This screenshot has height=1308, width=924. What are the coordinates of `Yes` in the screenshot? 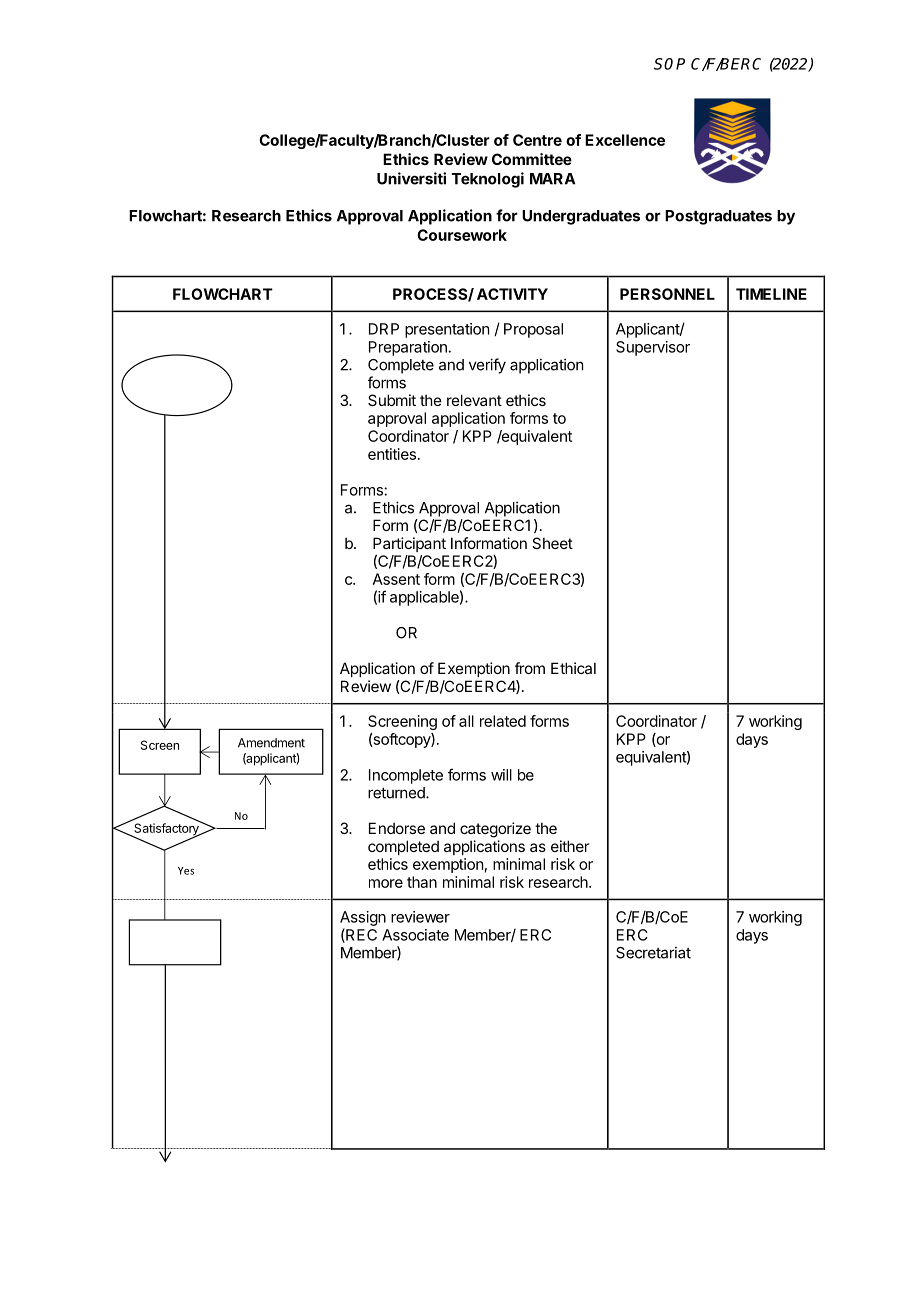 It's located at (186, 871).
